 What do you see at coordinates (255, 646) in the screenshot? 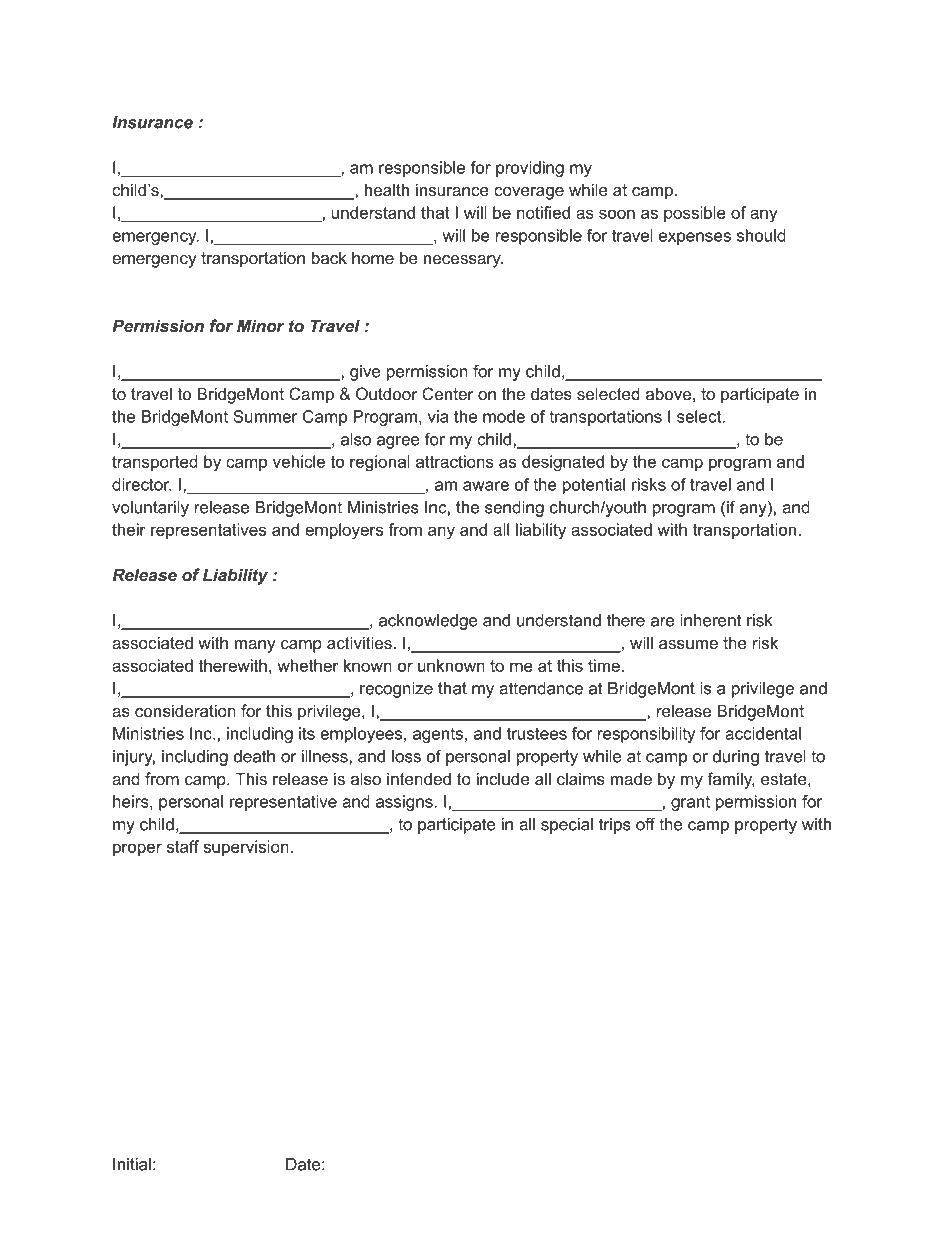
I see `many` at bounding box center [255, 646].
